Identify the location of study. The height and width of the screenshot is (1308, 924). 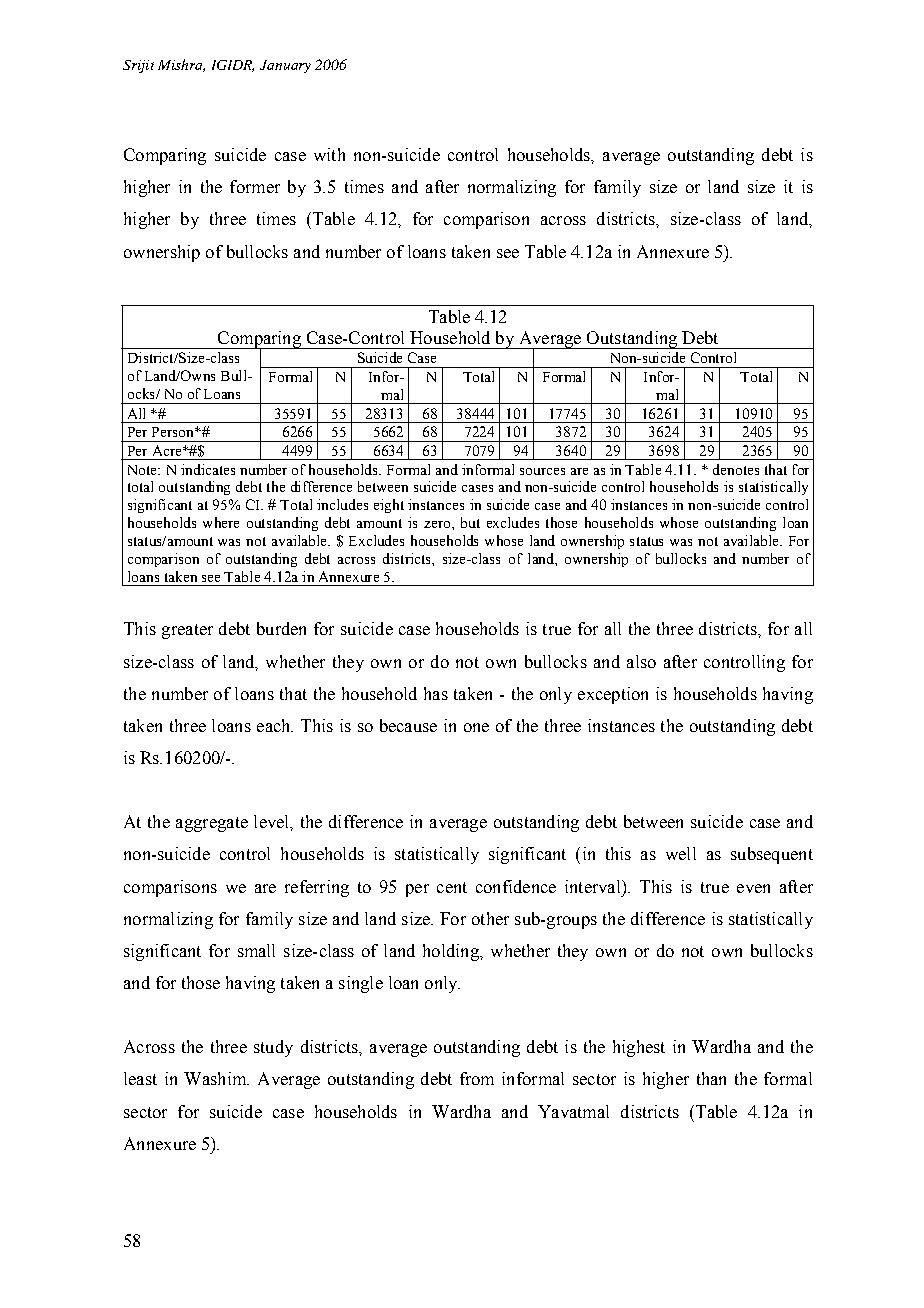
(273, 1048).
